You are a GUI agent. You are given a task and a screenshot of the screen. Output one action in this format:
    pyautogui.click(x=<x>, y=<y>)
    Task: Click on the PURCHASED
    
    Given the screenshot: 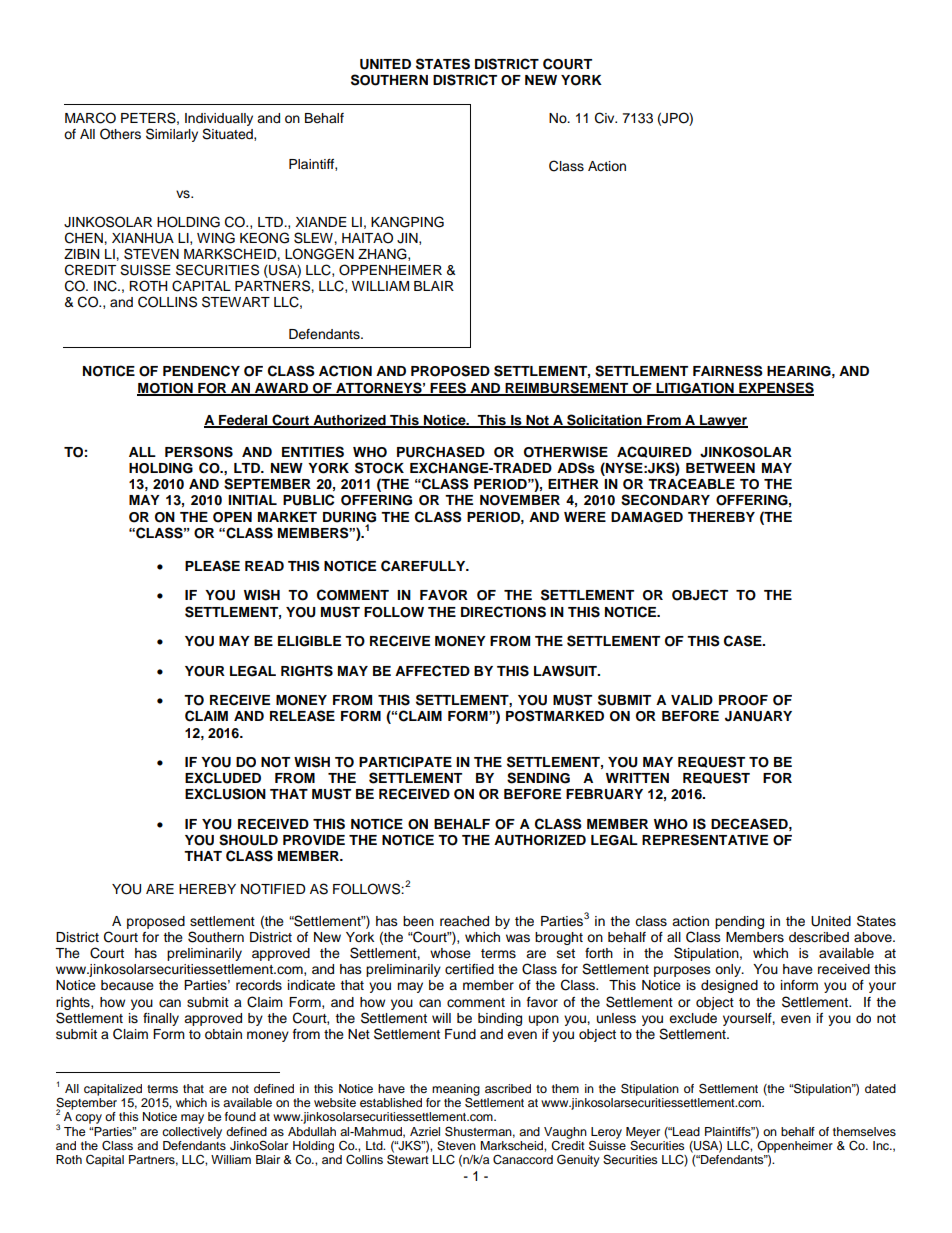 What is the action you would take?
    pyautogui.click(x=441, y=452)
